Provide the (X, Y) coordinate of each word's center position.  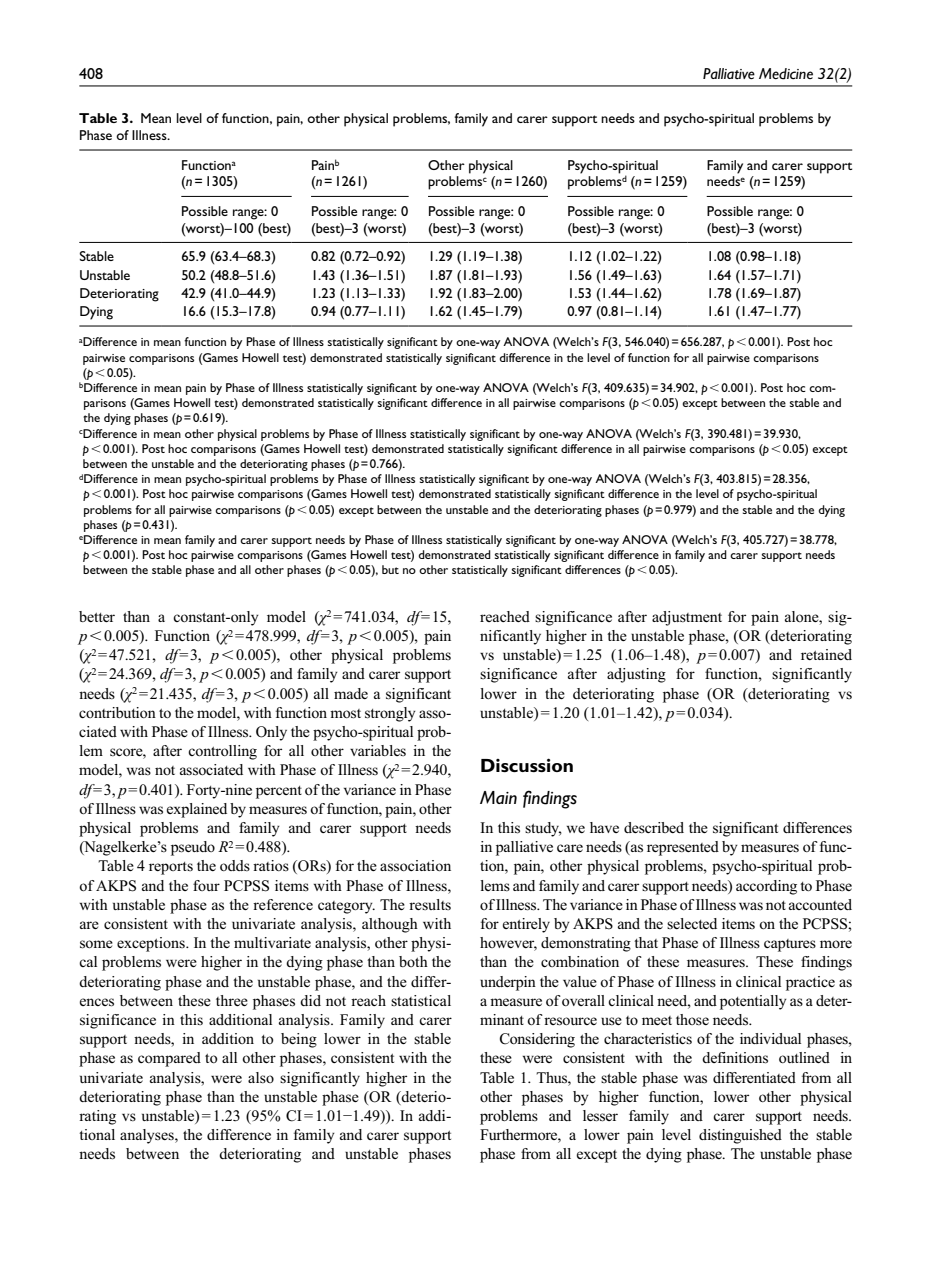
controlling (222, 752)
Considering (537, 1040)
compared (169, 1059)
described (654, 827)
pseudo (193, 848)
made (351, 693)
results (430, 904)
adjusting (636, 675)
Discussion (527, 765)
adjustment (687, 618)
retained (826, 654)
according (766, 887)
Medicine (786, 74)
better (97, 616)
